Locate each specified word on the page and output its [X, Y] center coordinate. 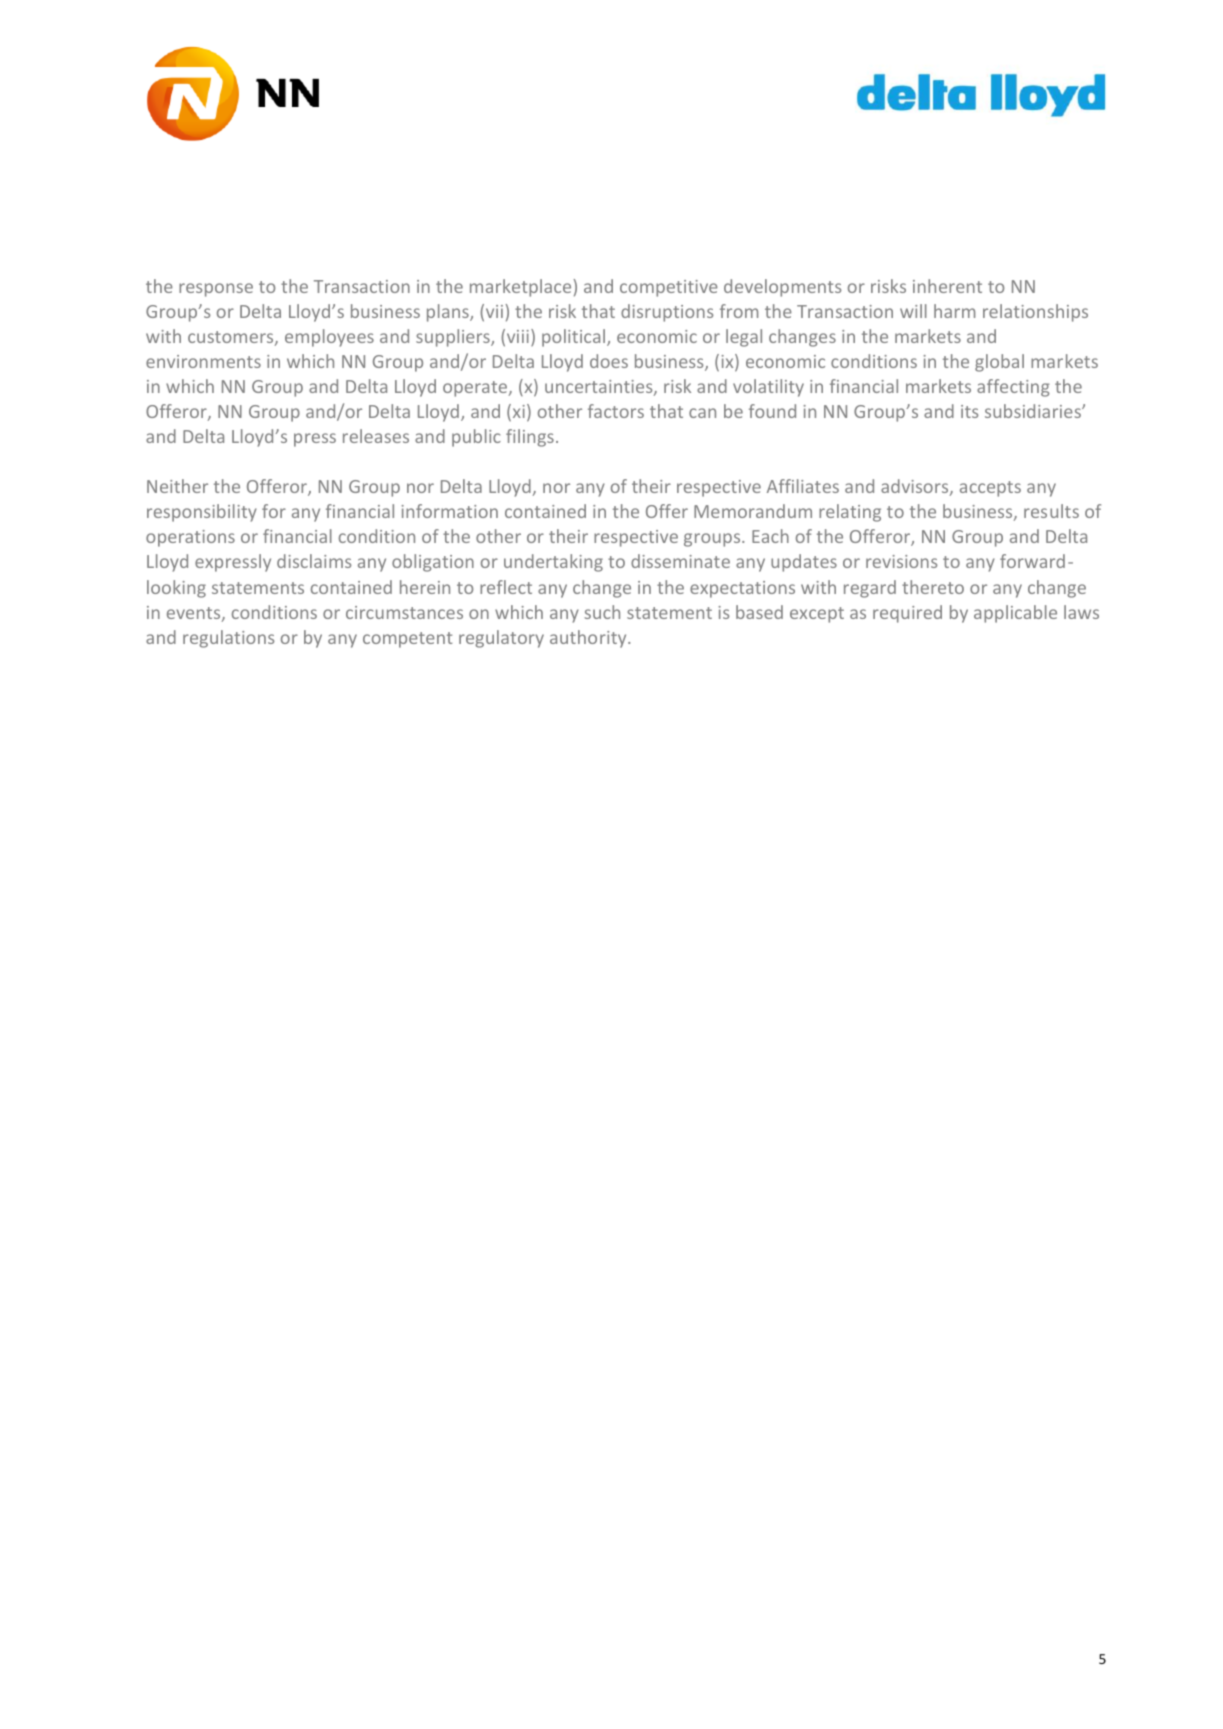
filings [530, 438]
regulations [228, 639]
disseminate [680, 561]
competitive [669, 288]
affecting [1013, 388]
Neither [177, 486]
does [609, 361]
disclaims [314, 561]
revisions [901, 561]
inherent [947, 286]
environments [203, 361]
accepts [990, 489]
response [216, 290]
